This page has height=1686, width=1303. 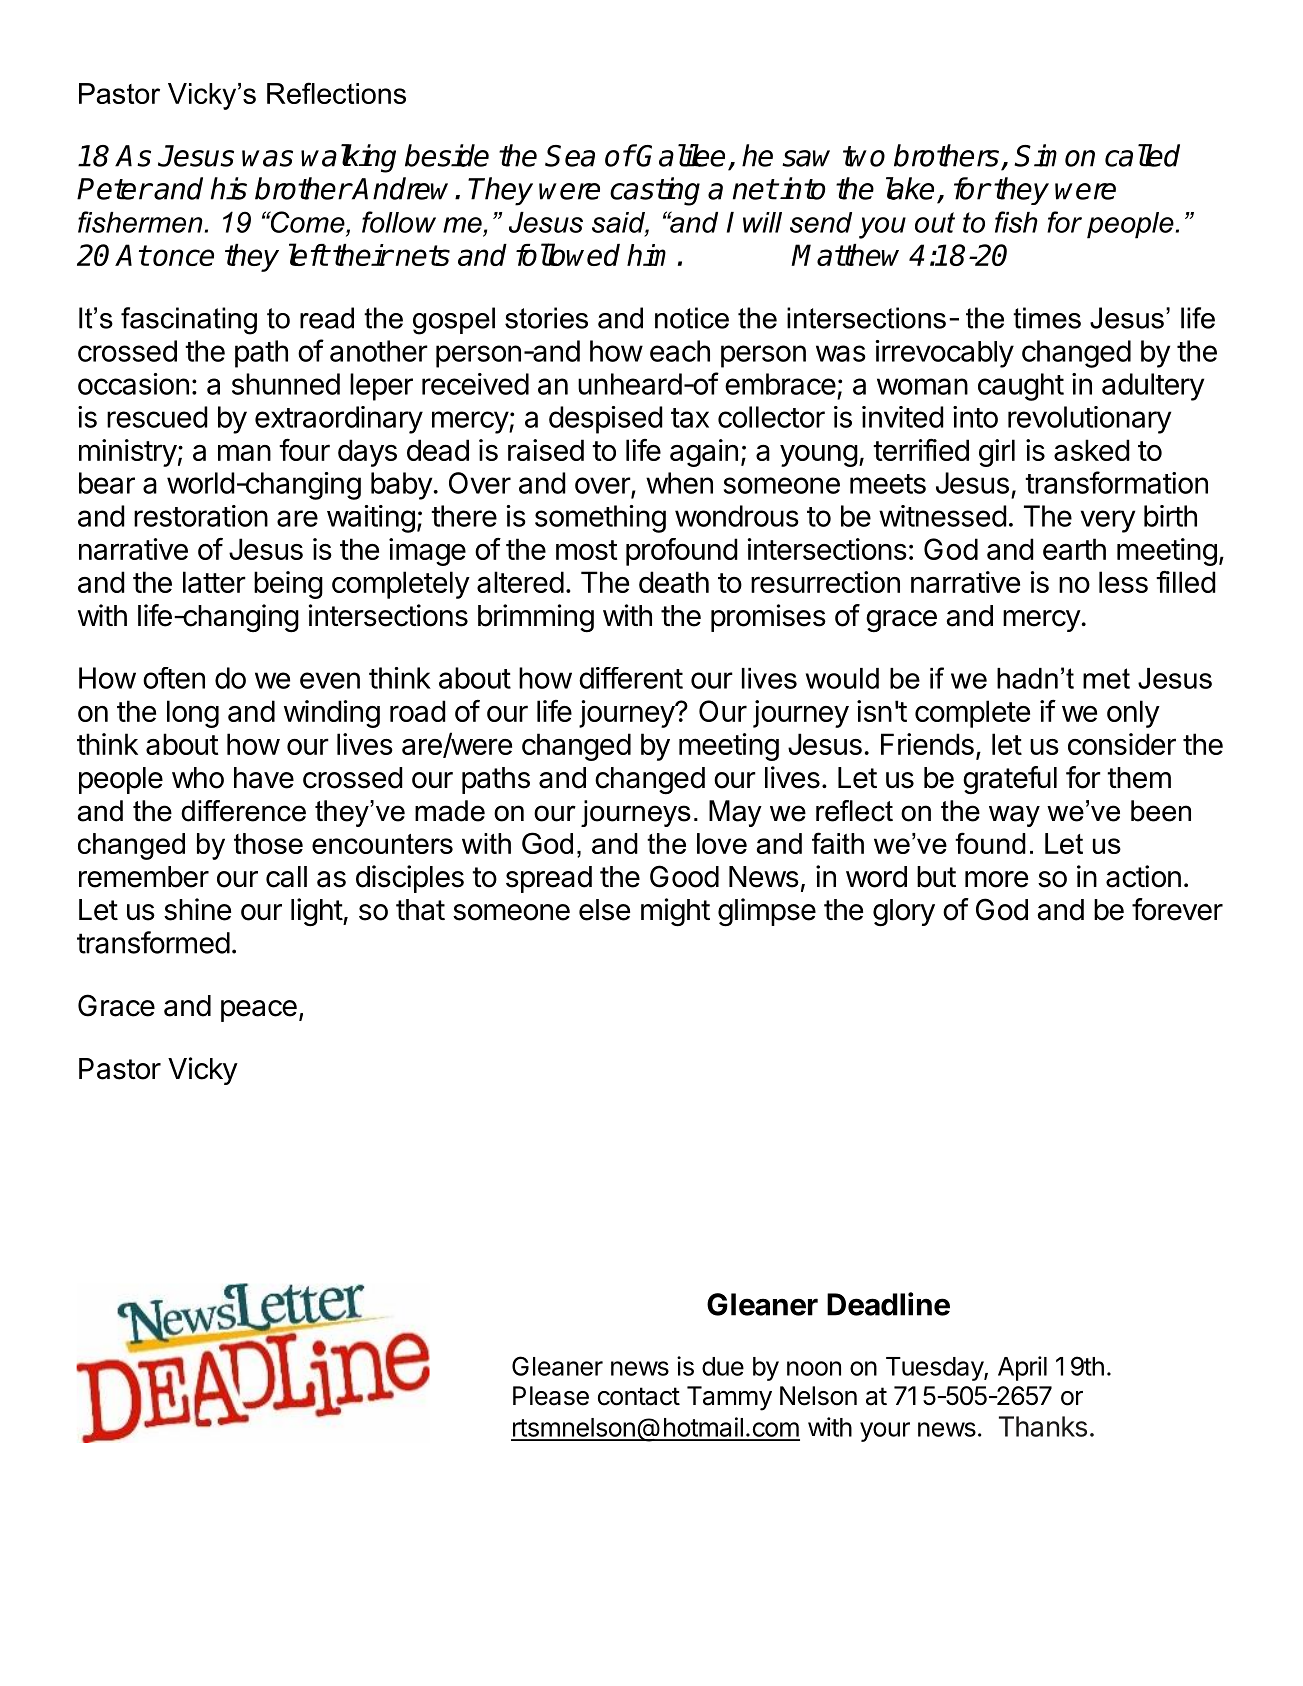 I want to click on peace, so click(x=259, y=1011).
